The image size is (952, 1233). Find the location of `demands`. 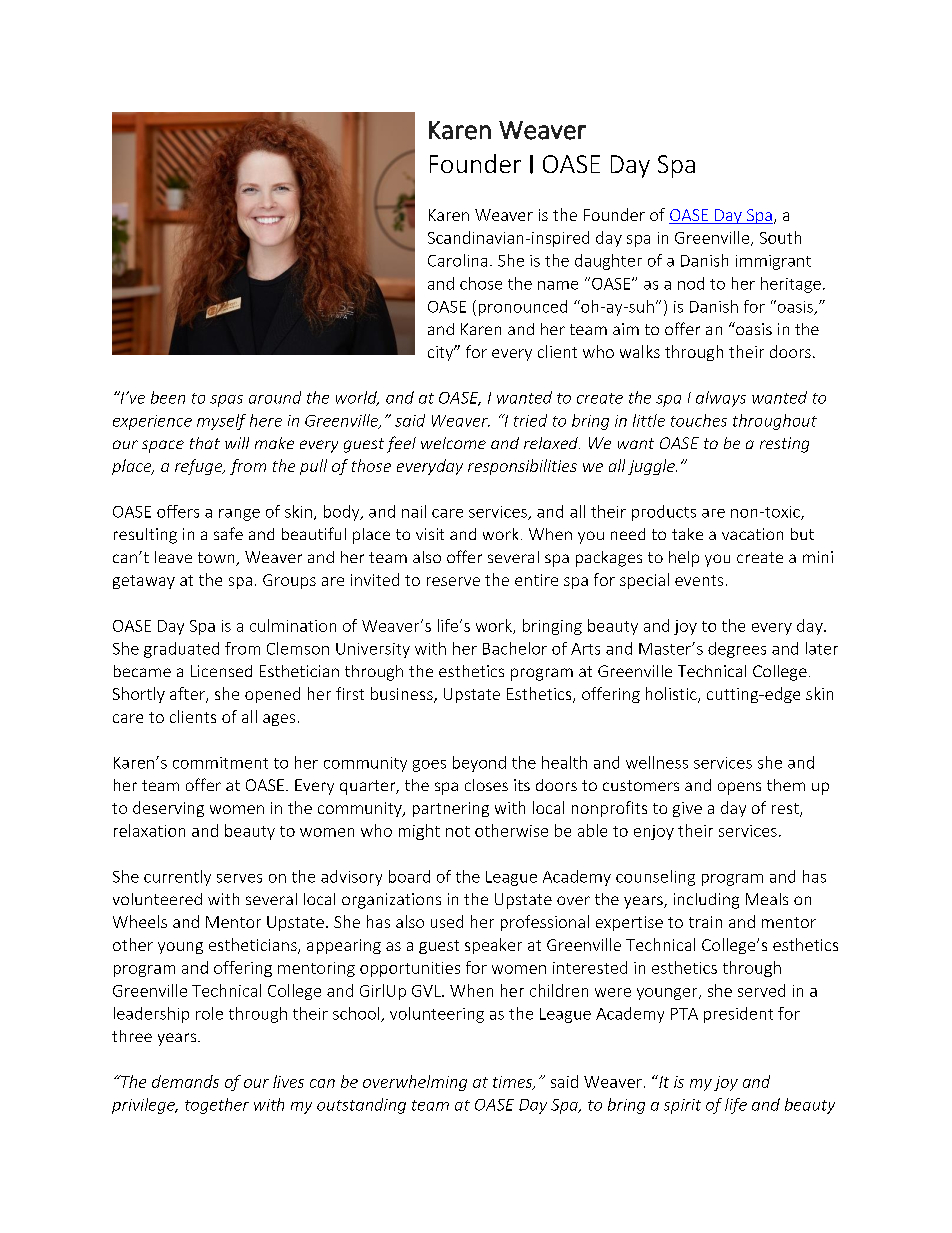

demands is located at coordinates (185, 1081).
